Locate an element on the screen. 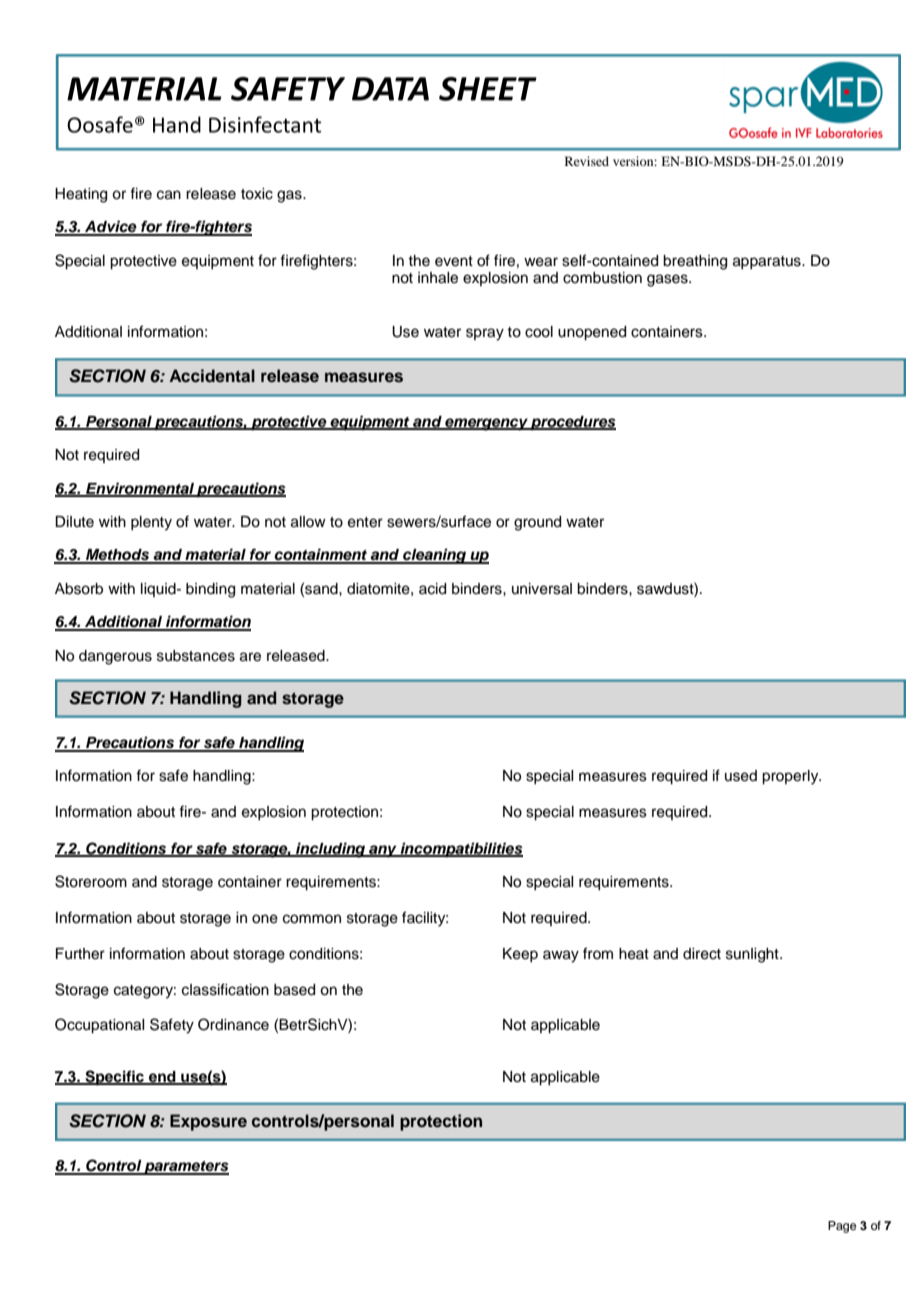  apparatus is located at coordinates (768, 262).
